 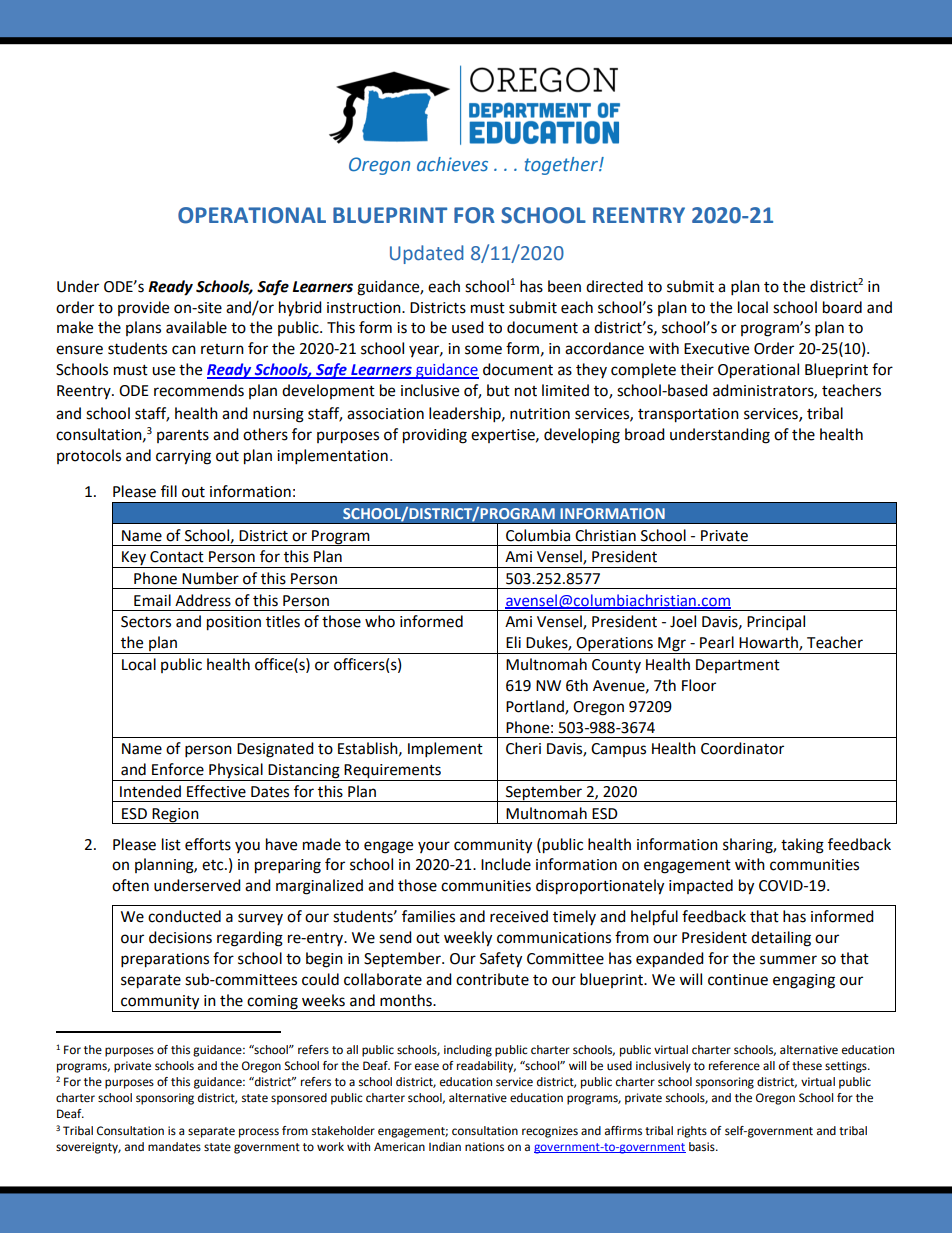 I want to click on Region, so click(x=176, y=816).
